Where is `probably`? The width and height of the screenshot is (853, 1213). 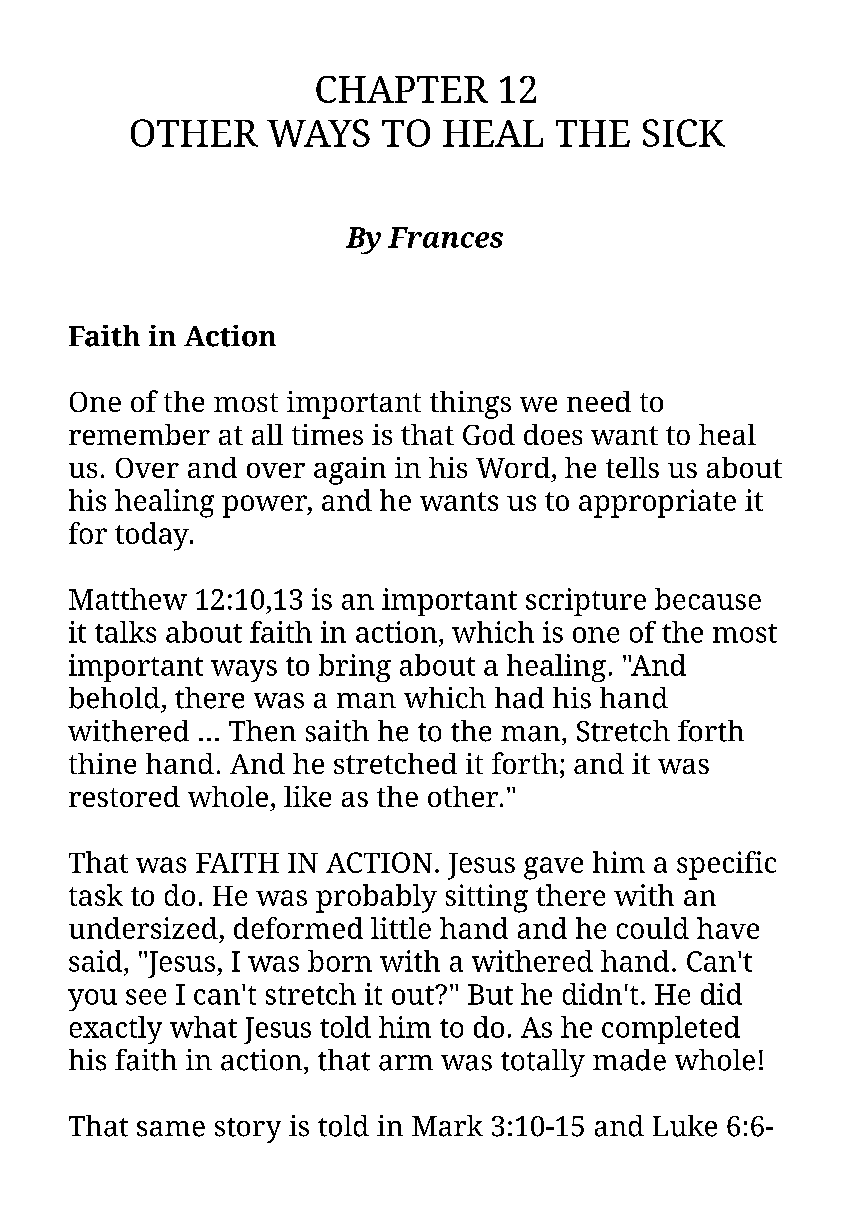
probably is located at coordinates (376, 898).
